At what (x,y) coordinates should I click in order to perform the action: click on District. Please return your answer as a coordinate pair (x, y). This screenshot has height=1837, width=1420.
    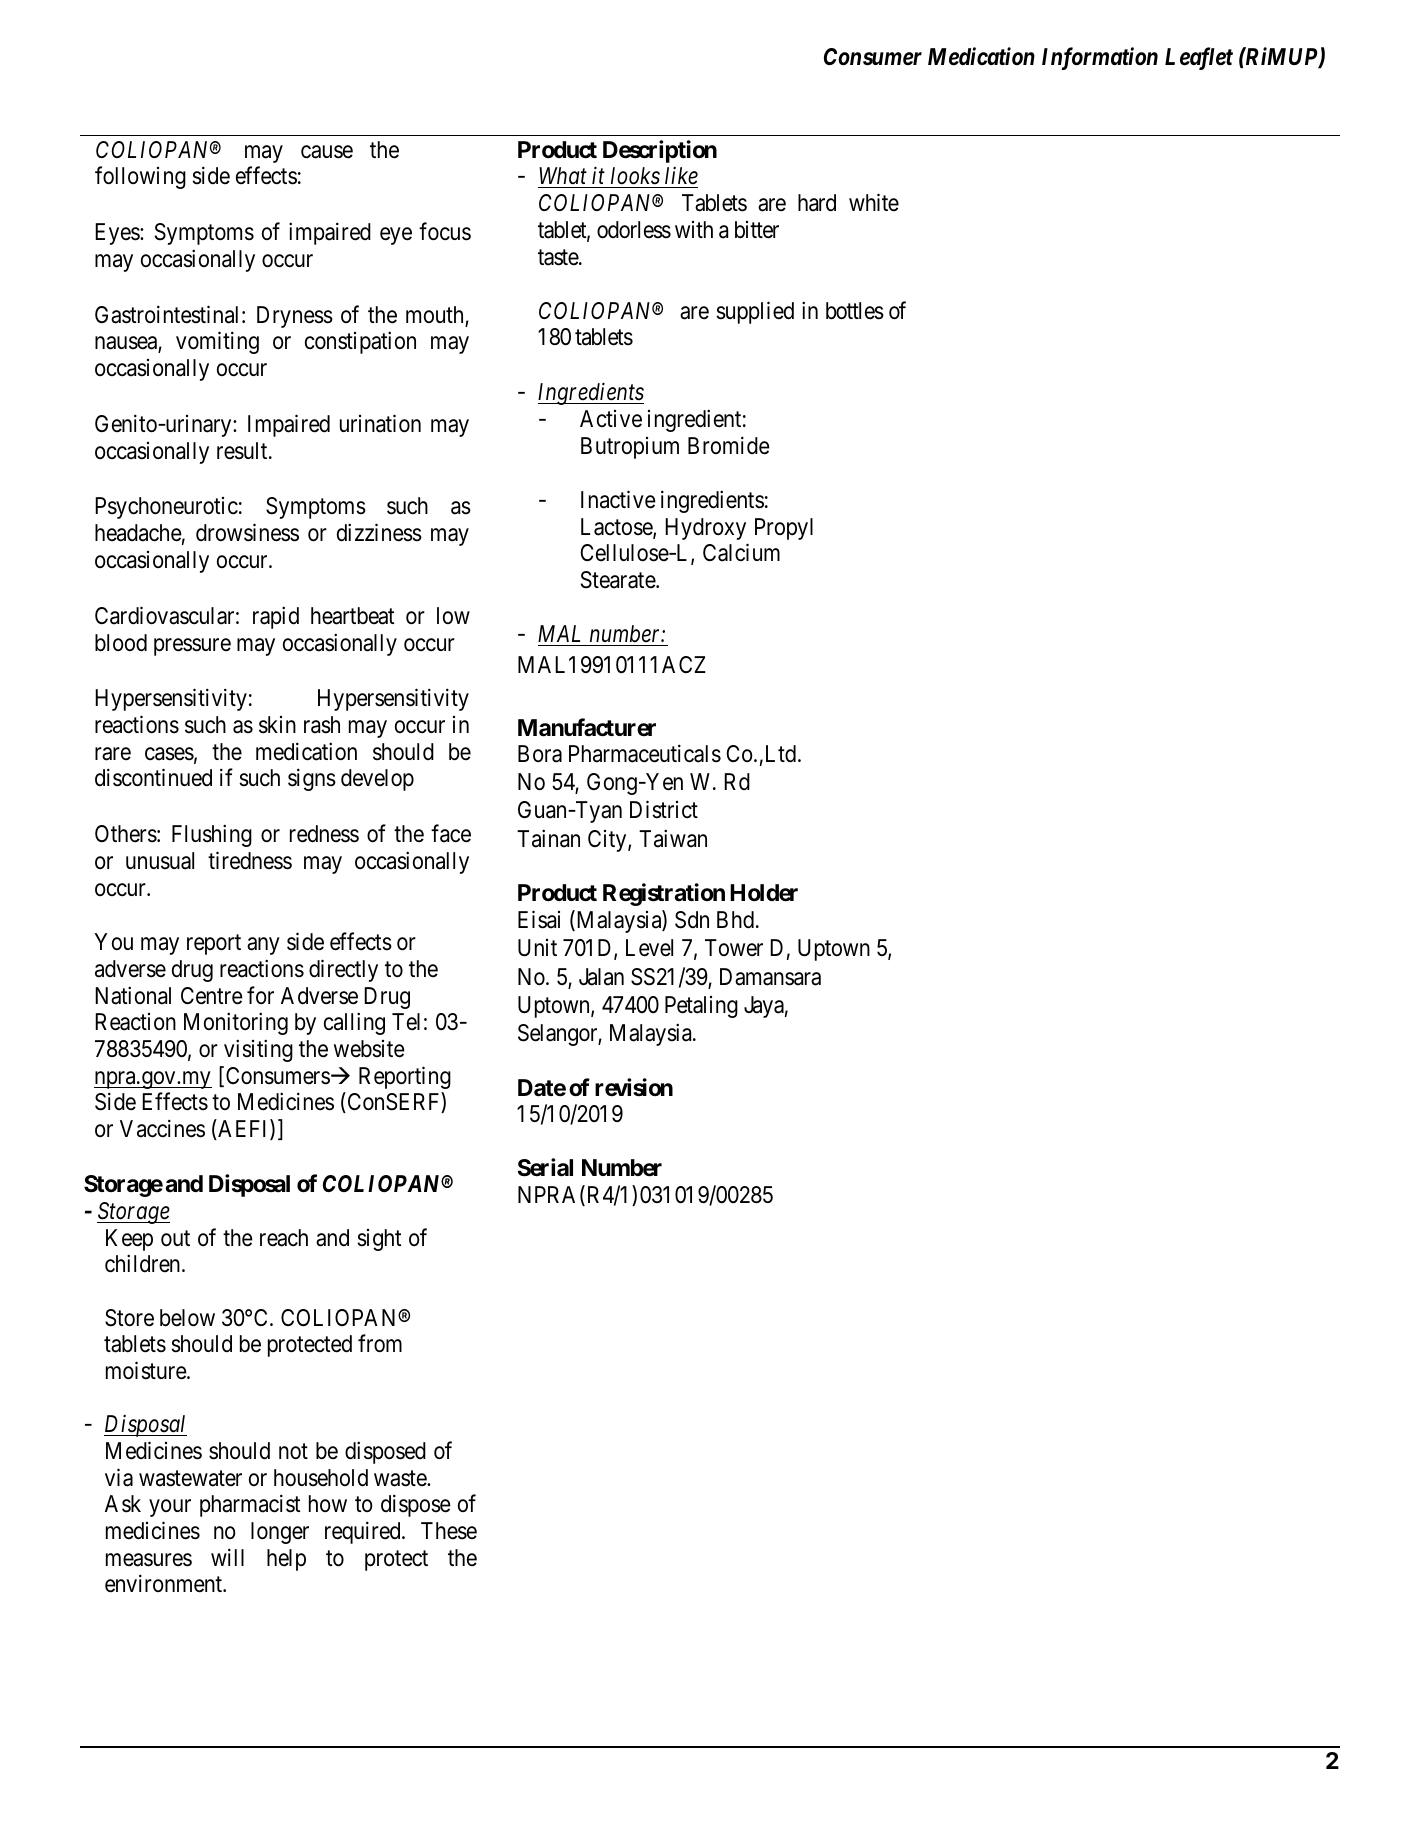
    Looking at the image, I should click on (664, 810).
